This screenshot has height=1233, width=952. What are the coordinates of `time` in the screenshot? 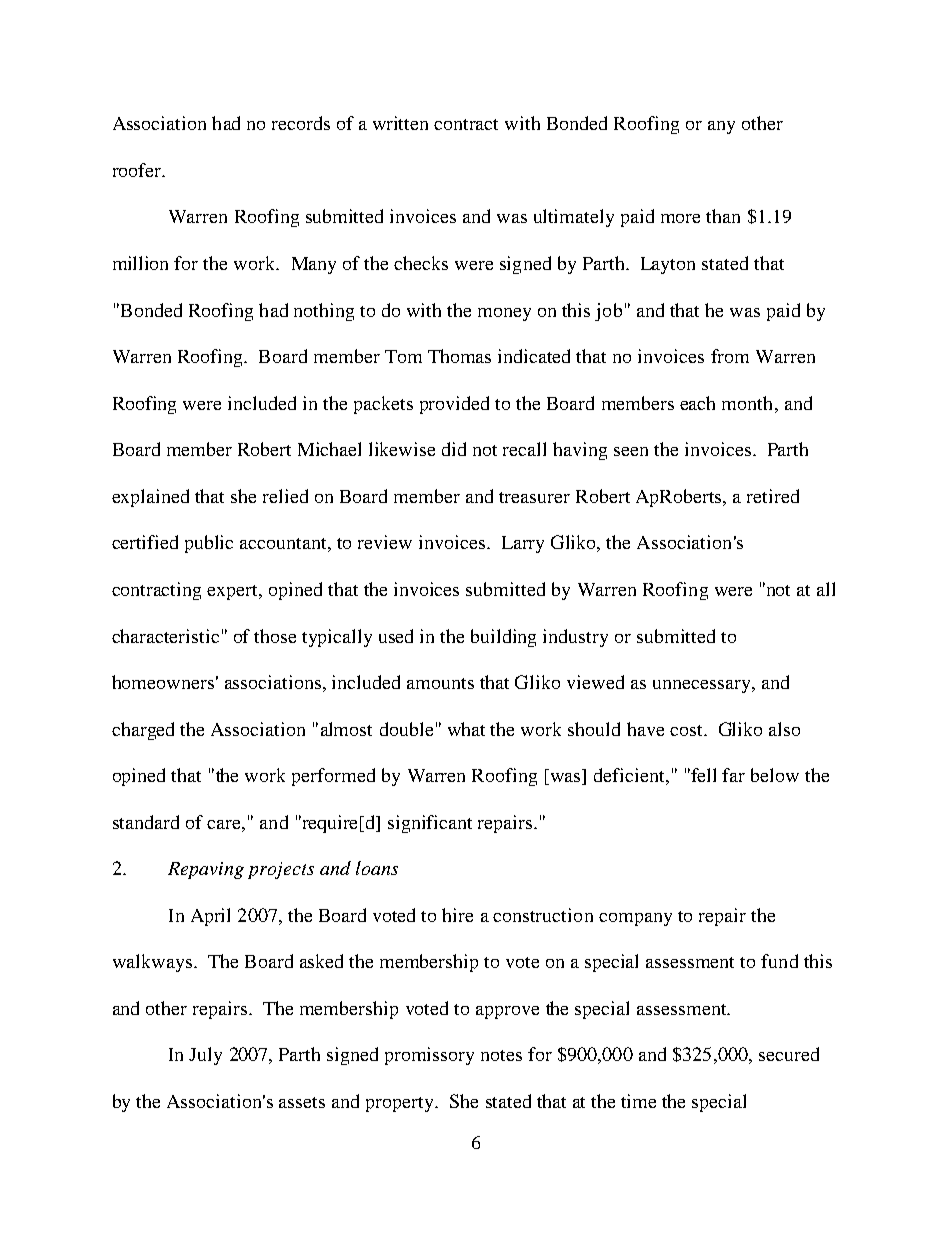 It's located at (638, 1101).
